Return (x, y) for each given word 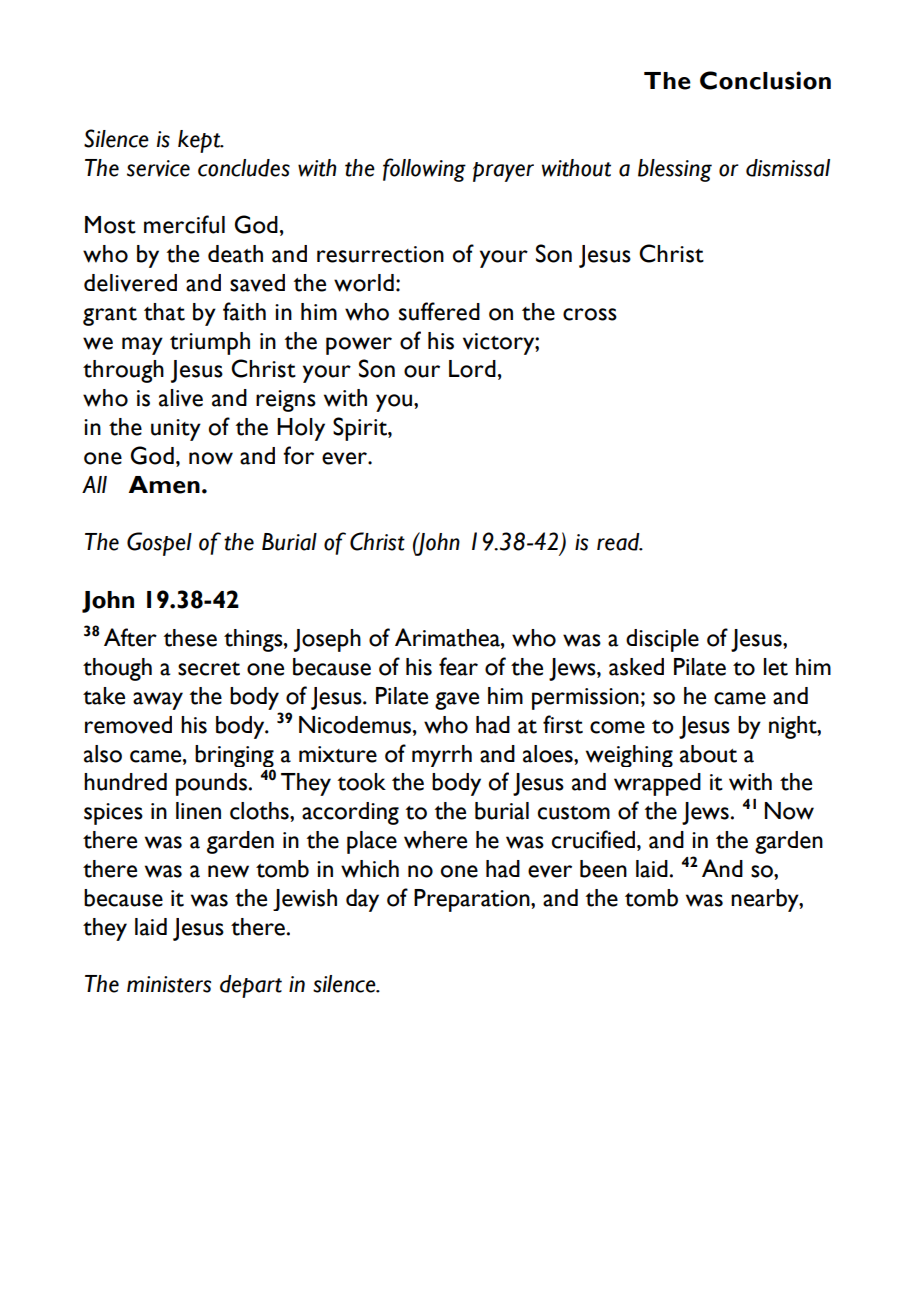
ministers (169, 984)
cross (590, 314)
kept (200, 141)
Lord (472, 369)
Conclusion (765, 80)
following (424, 170)
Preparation (473, 900)
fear (458, 666)
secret (209, 669)
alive (181, 398)
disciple (662, 640)
